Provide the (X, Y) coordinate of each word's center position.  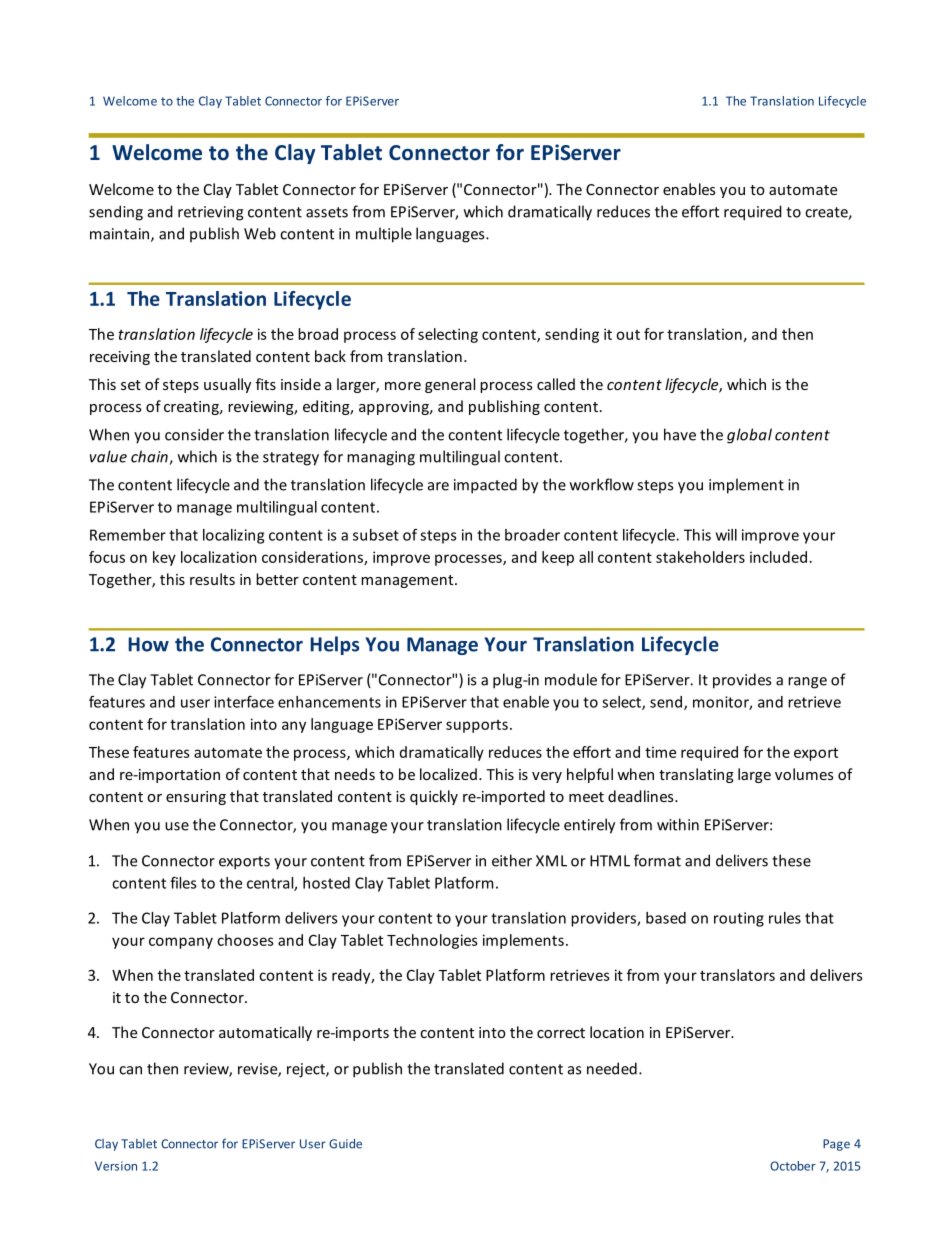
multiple (384, 235)
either (512, 860)
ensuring (196, 798)
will (726, 535)
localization (219, 557)
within (678, 824)
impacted (485, 486)
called (556, 384)
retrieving (210, 213)
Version (116, 1166)
